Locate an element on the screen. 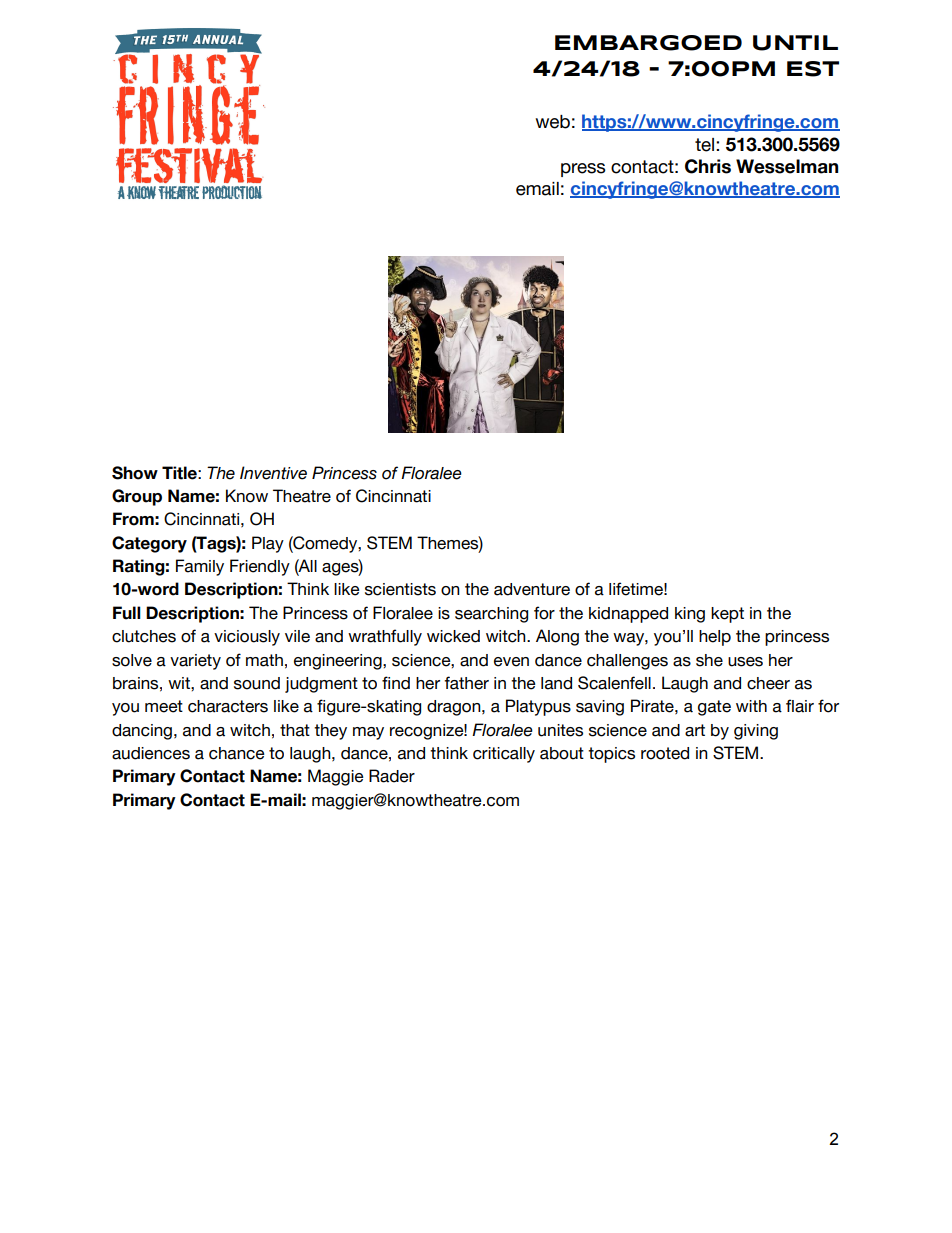 The width and height of the screenshot is (952, 1233). giving is located at coordinates (756, 732).
